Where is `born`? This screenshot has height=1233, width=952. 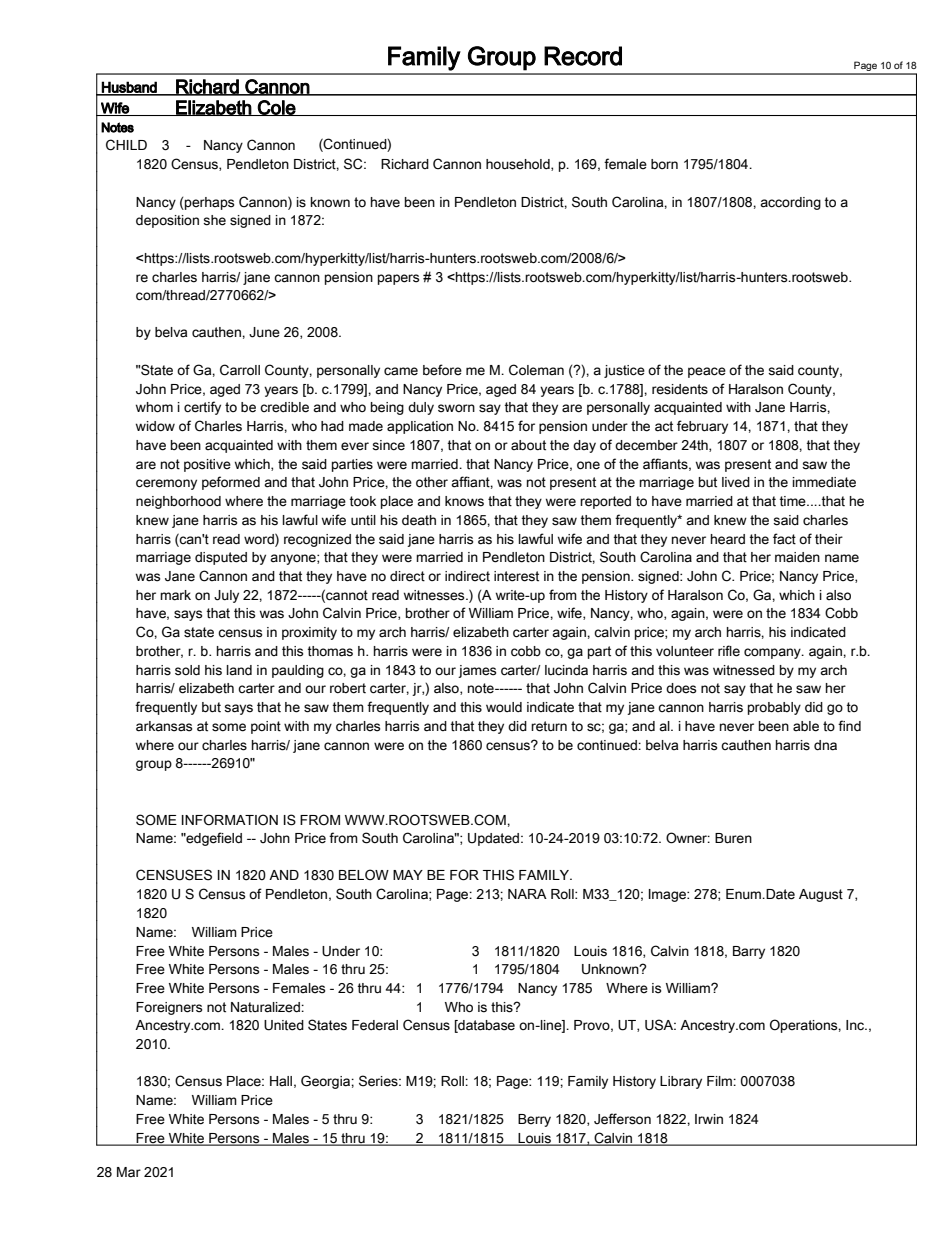 born is located at coordinates (664, 164).
